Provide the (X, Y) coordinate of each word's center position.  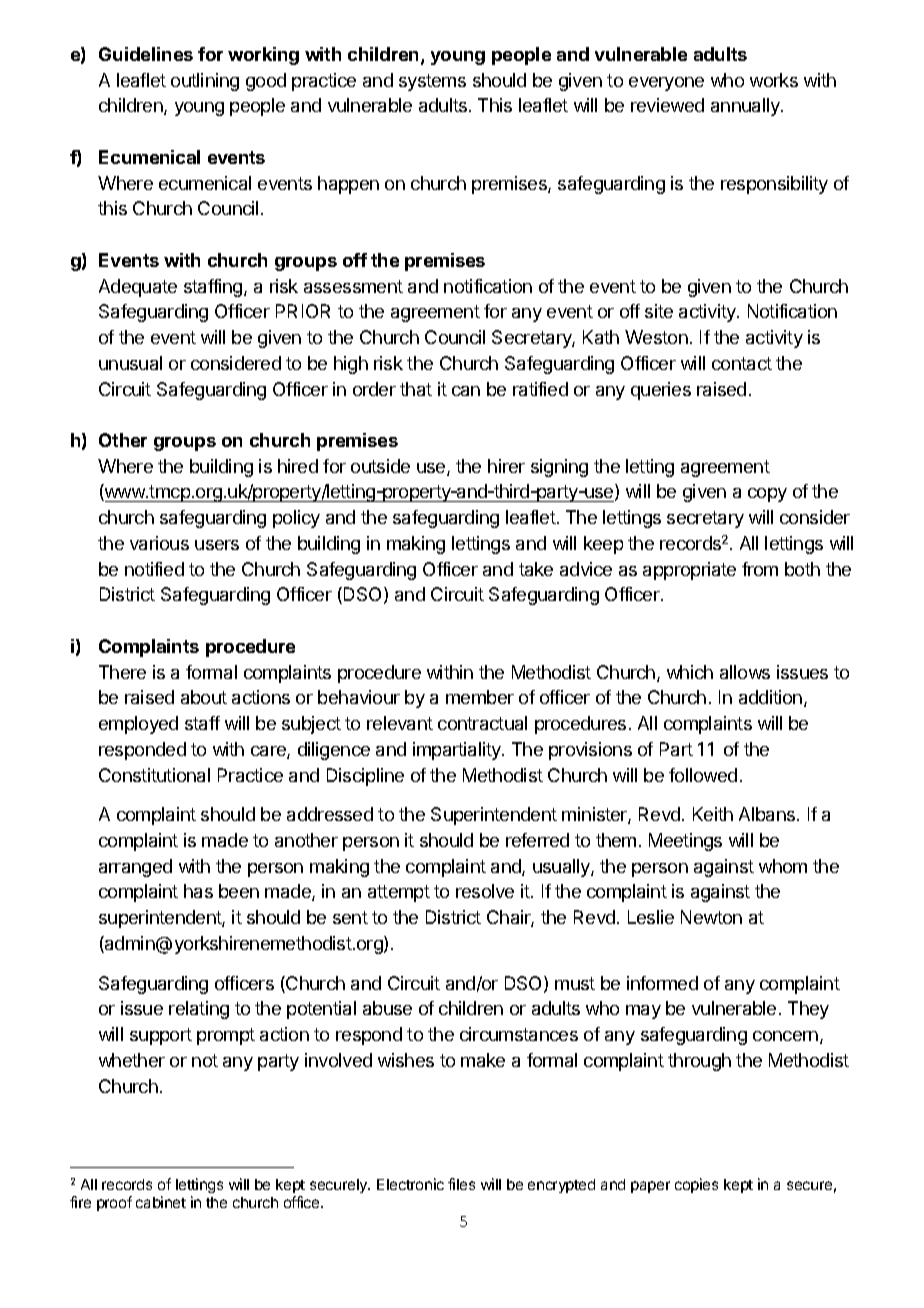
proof (114, 1203)
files (461, 1184)
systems (432, 82)
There (122, 672)
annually (746, 107)
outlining (205, 82)
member (480, 697)
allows (745, 672)
